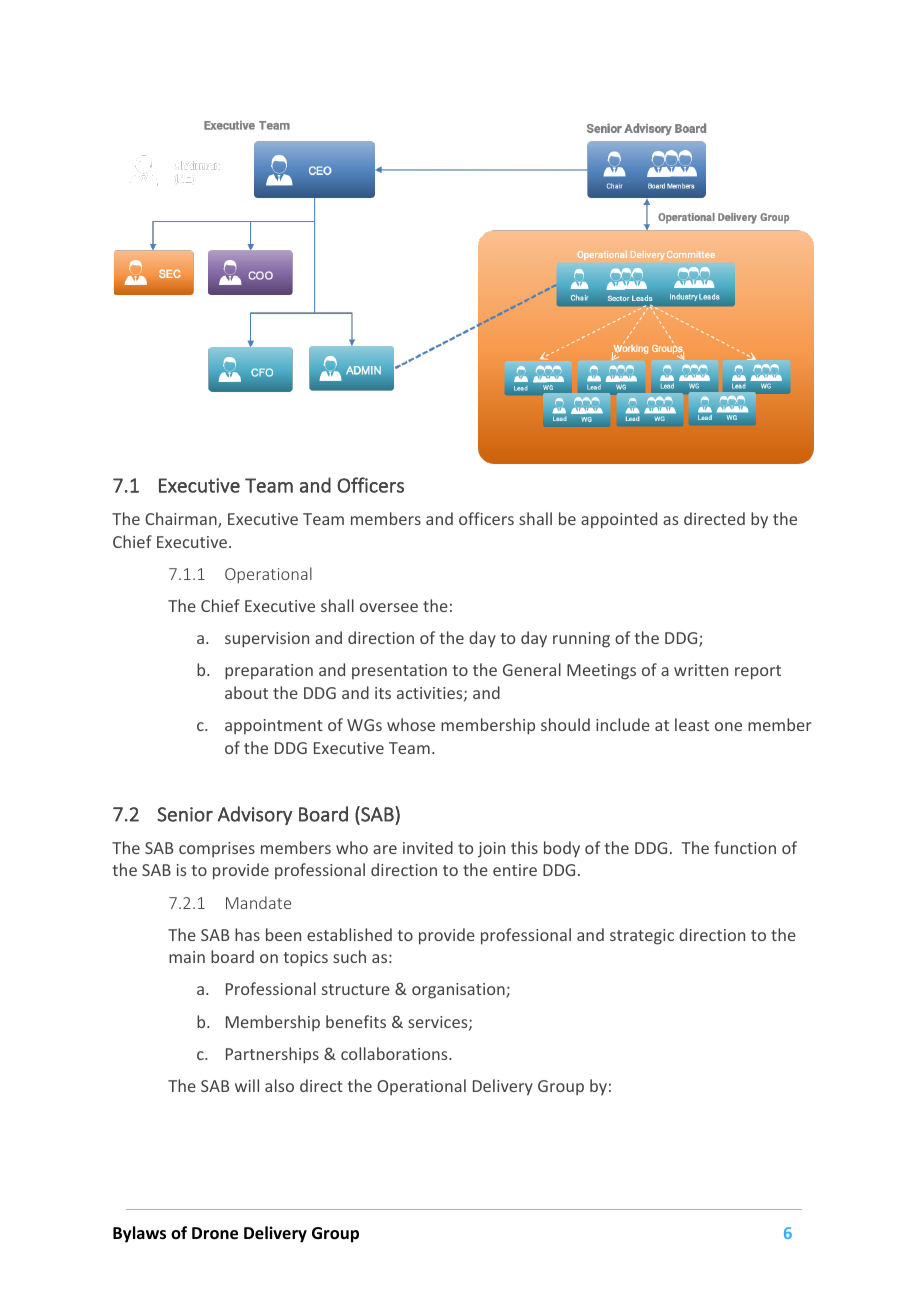 The image size is (924, 1308). What do you see at coordinates (411, 724) in the document?
I see `whose` at bounding box center [411, 724].
